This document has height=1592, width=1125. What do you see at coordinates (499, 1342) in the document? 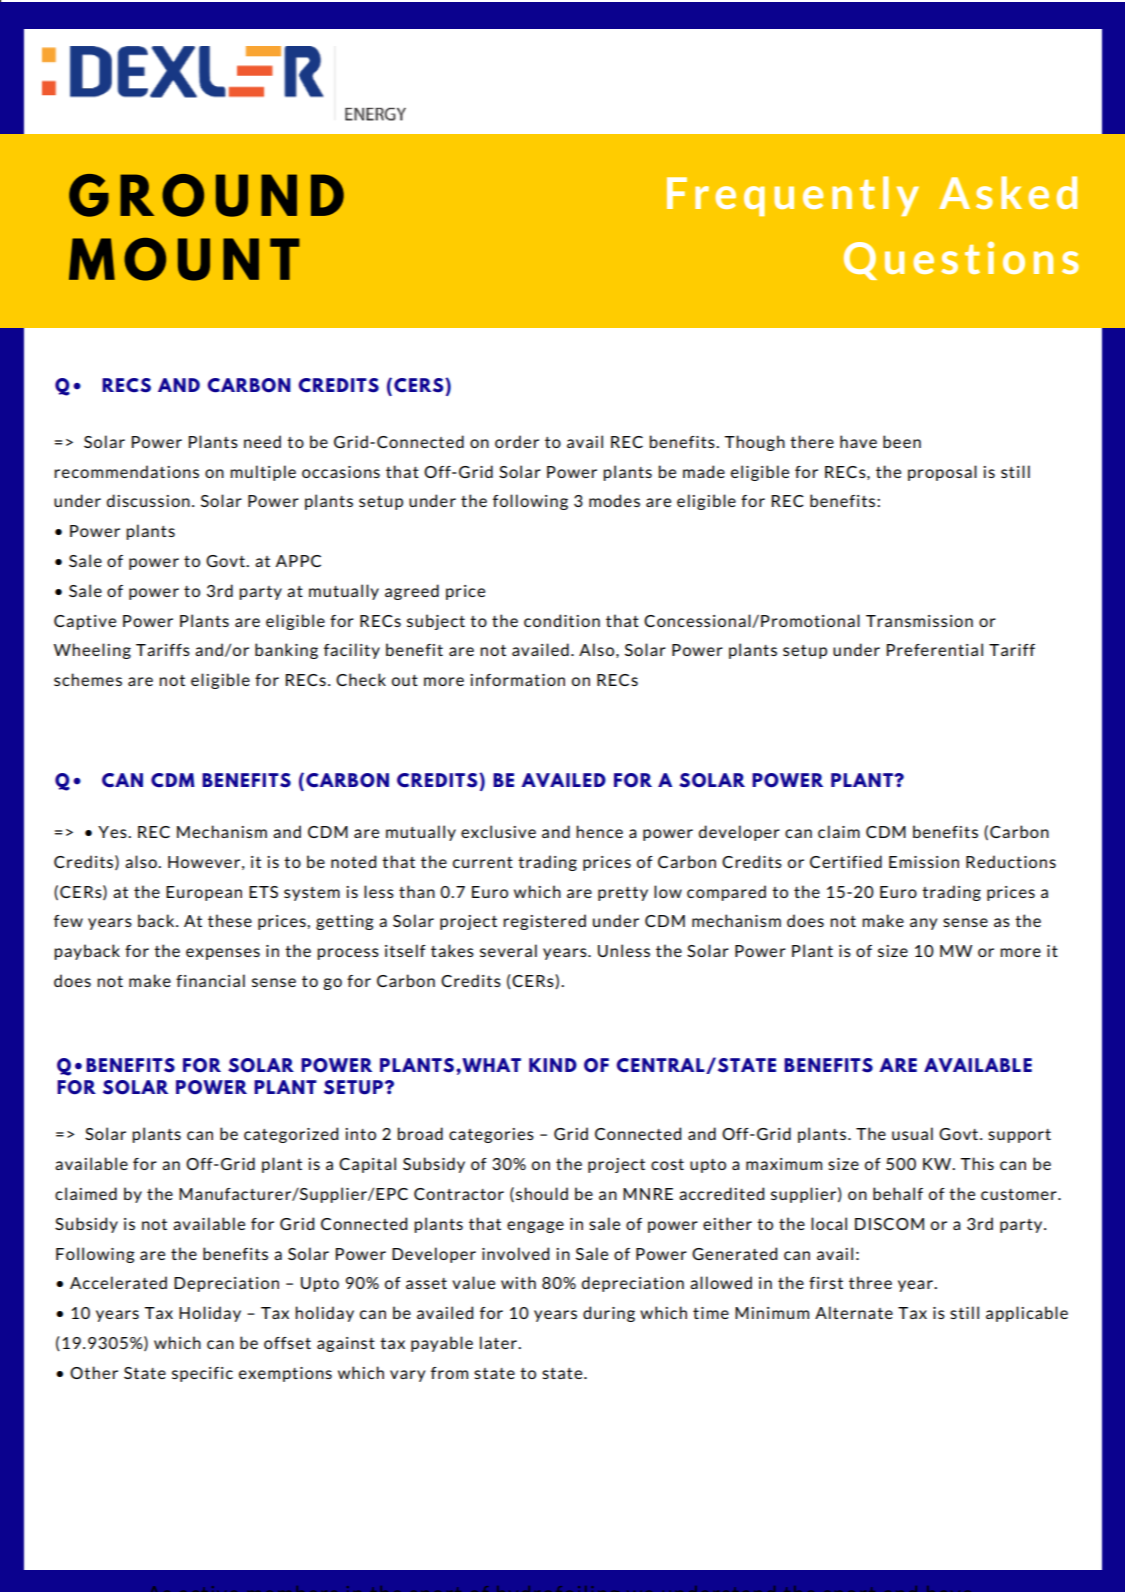
I see `later` at bounding box center [499, 1342].
